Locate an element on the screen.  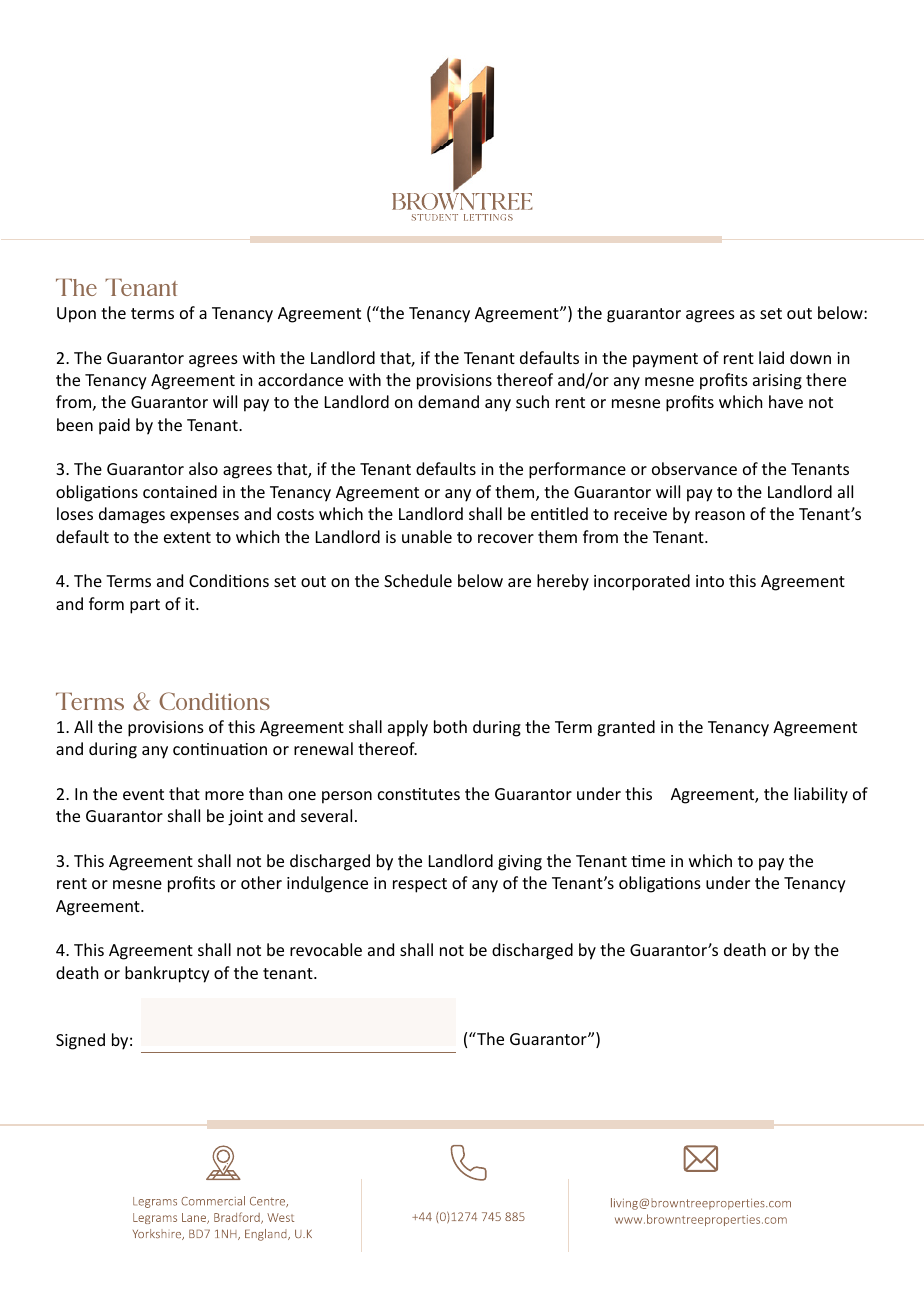
both is located at coordinates (450, 726).
